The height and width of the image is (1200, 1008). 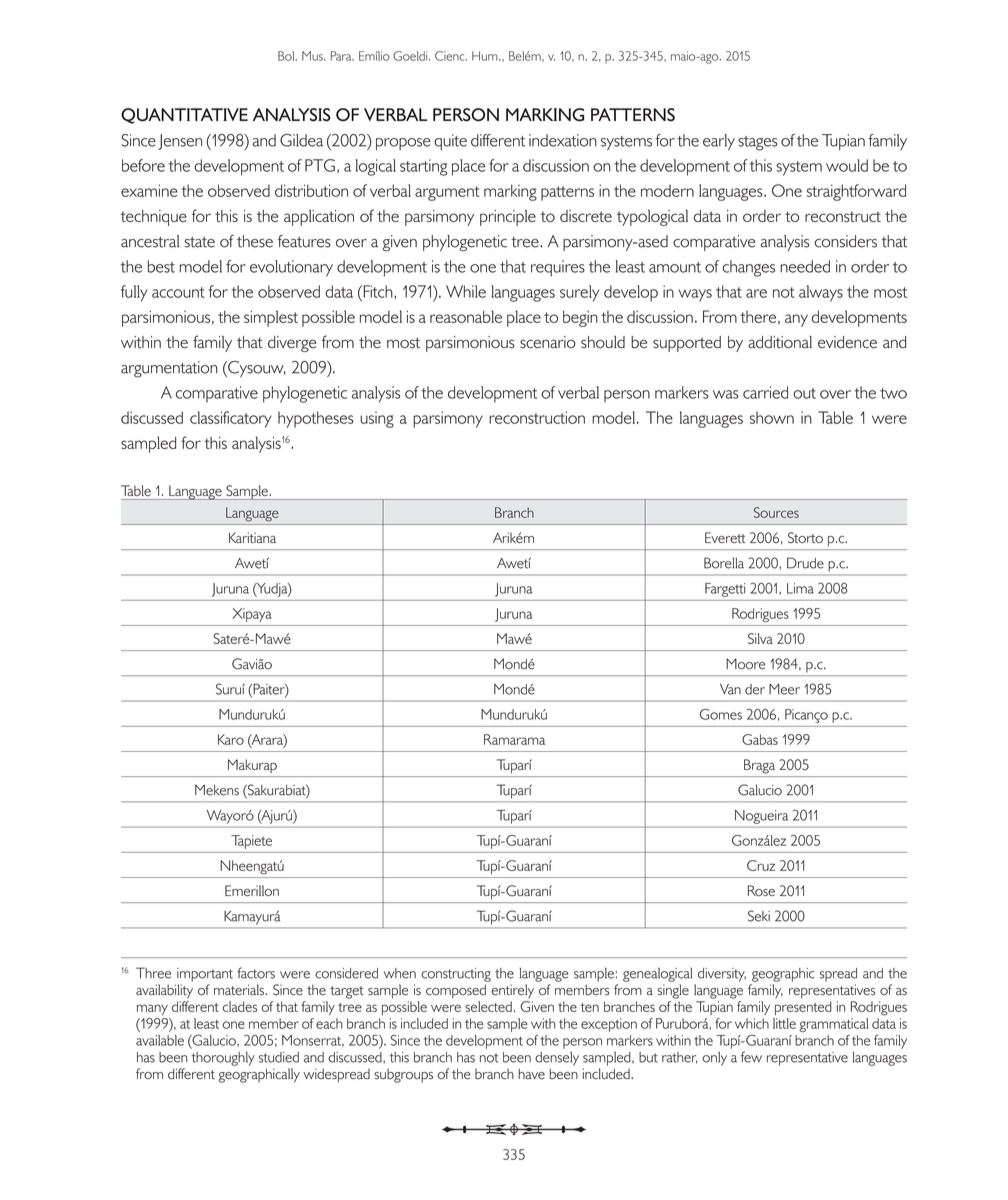 I want to click on Cruz, so click(x=761, y=865).
